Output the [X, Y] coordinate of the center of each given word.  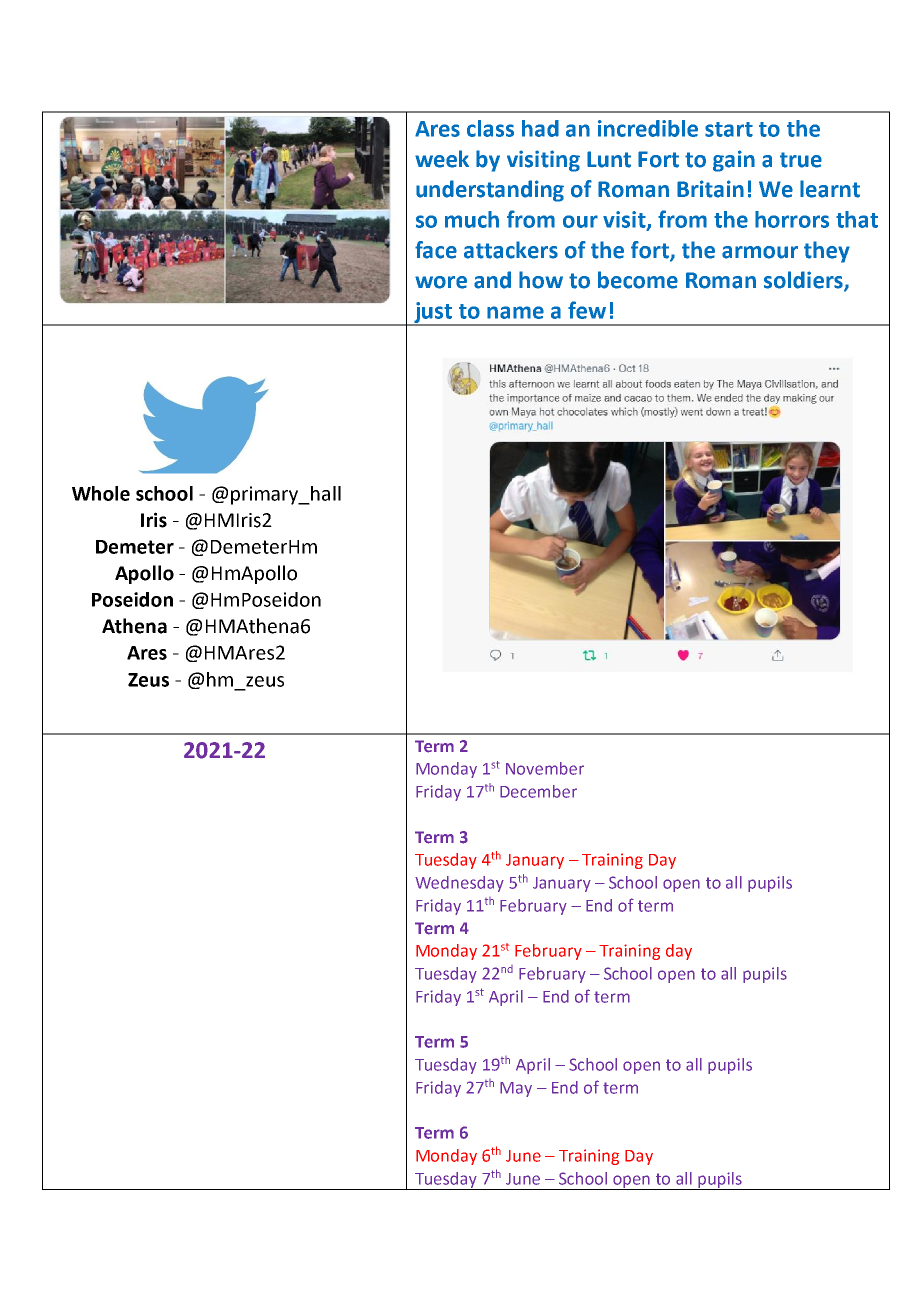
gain [734, 161]
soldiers [804, 281]
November [545, 768]
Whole [101, 493]
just [433, 313]
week [442, 159]
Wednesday [459, 884]
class [490, 128]
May [516, 1089]
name [515, 312]
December [538, 791]
